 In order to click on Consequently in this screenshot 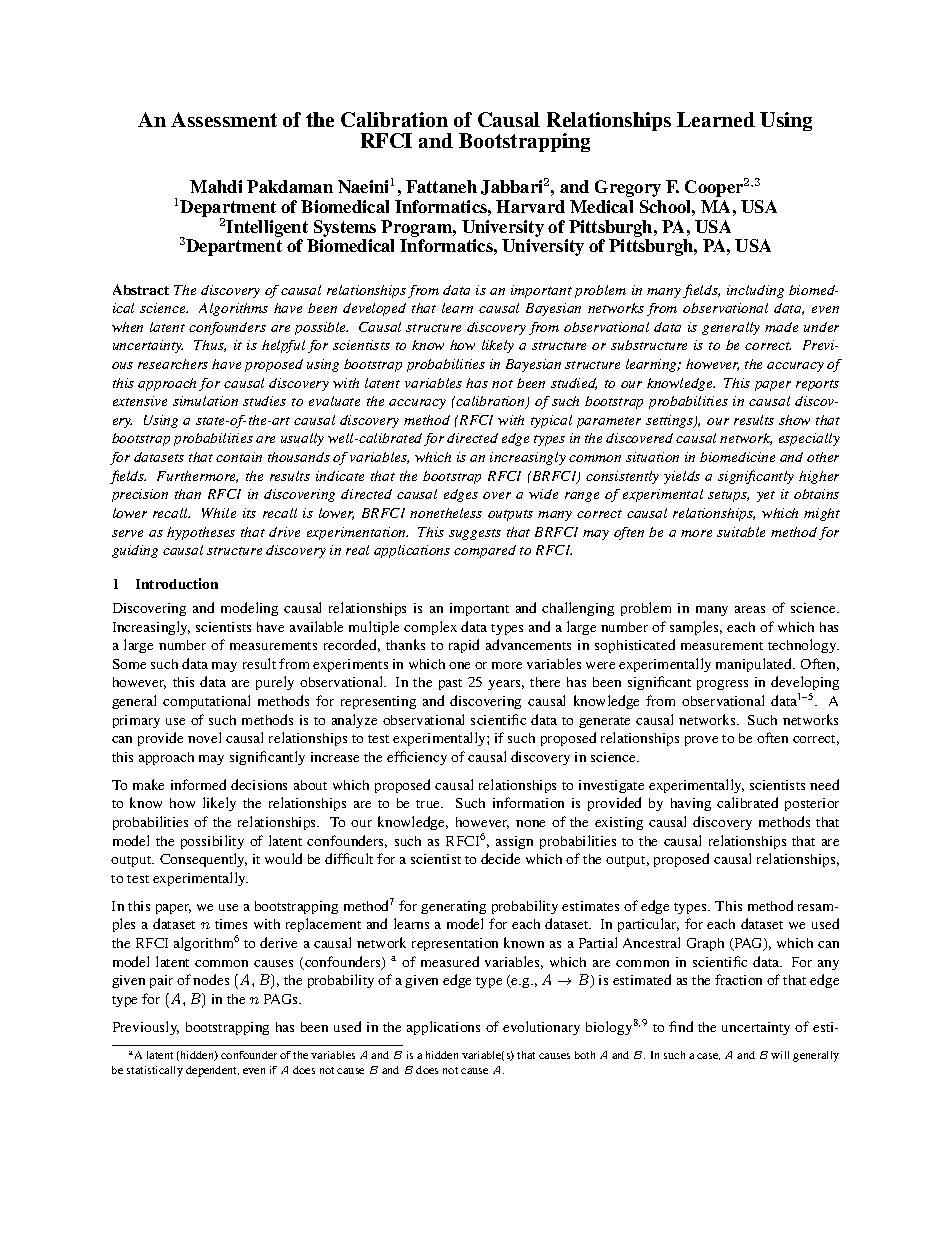, I will do `click(203, 860)`.
